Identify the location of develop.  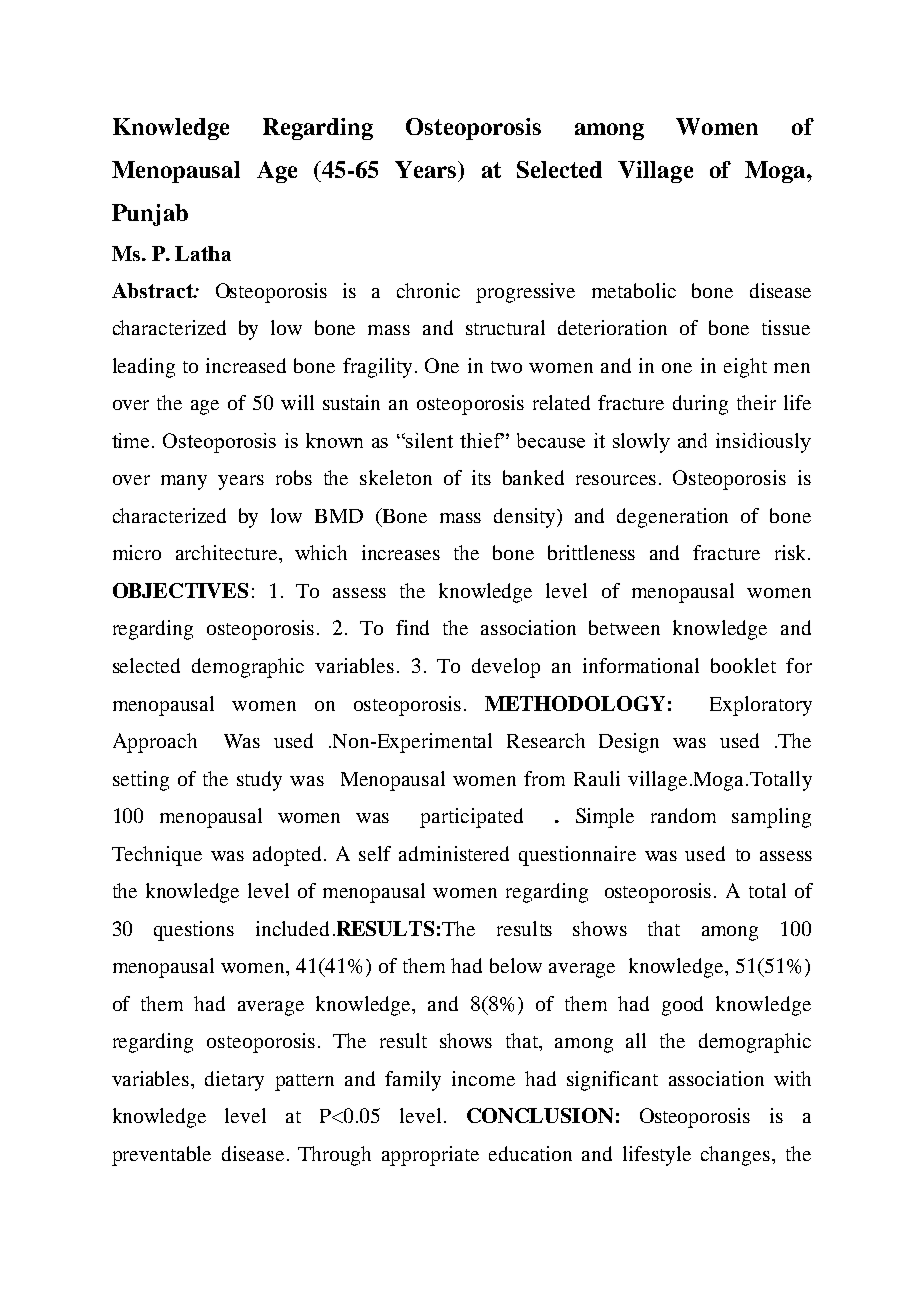
(506, 668).
